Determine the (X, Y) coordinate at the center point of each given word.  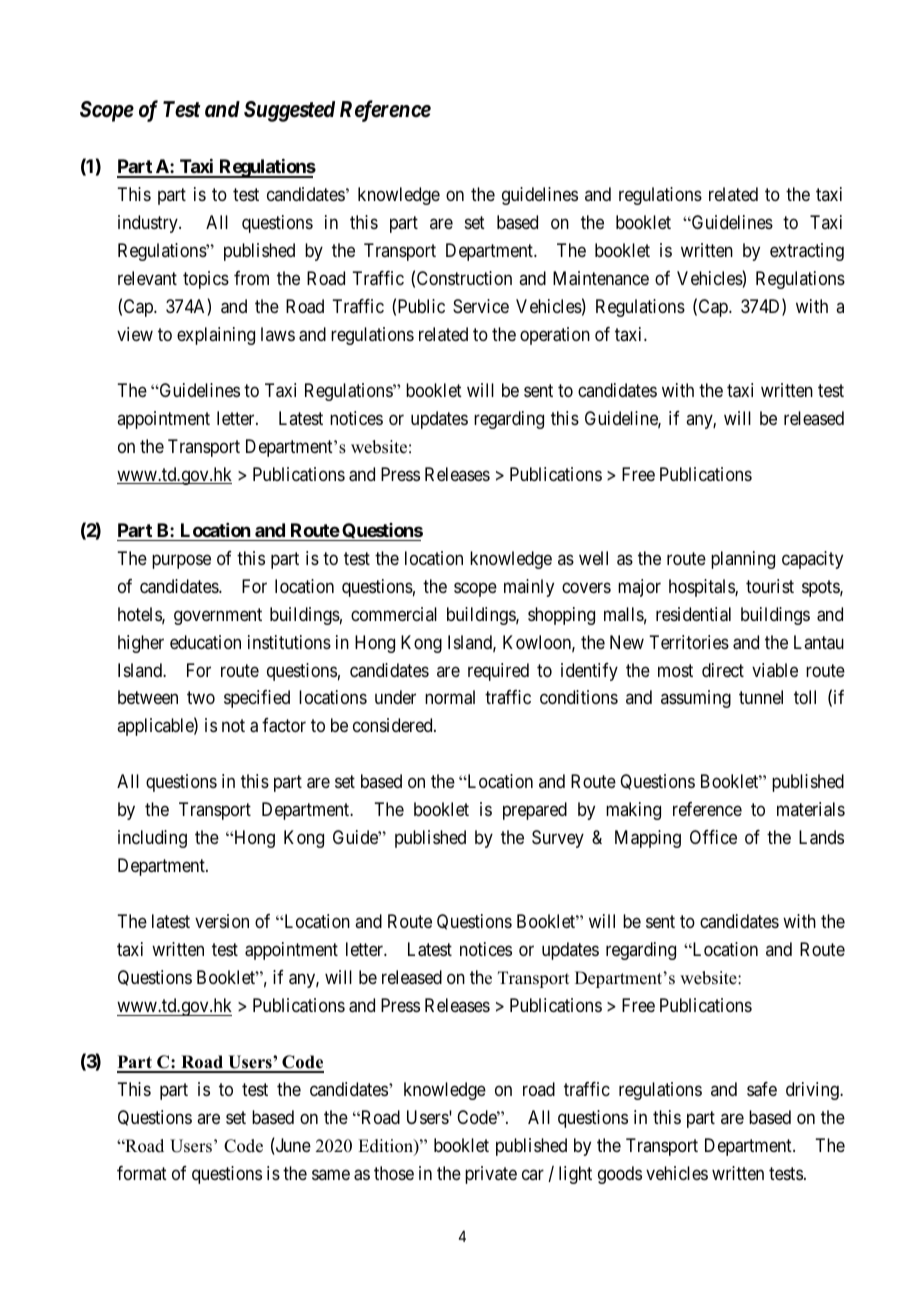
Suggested (289, 111)
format (142, 1173)
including (152, 839)
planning (743, 560)
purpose (181, 561)
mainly (529, 588)
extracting (807, 252)
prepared (535, 811)
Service (481, 306)
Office (713, 837)
